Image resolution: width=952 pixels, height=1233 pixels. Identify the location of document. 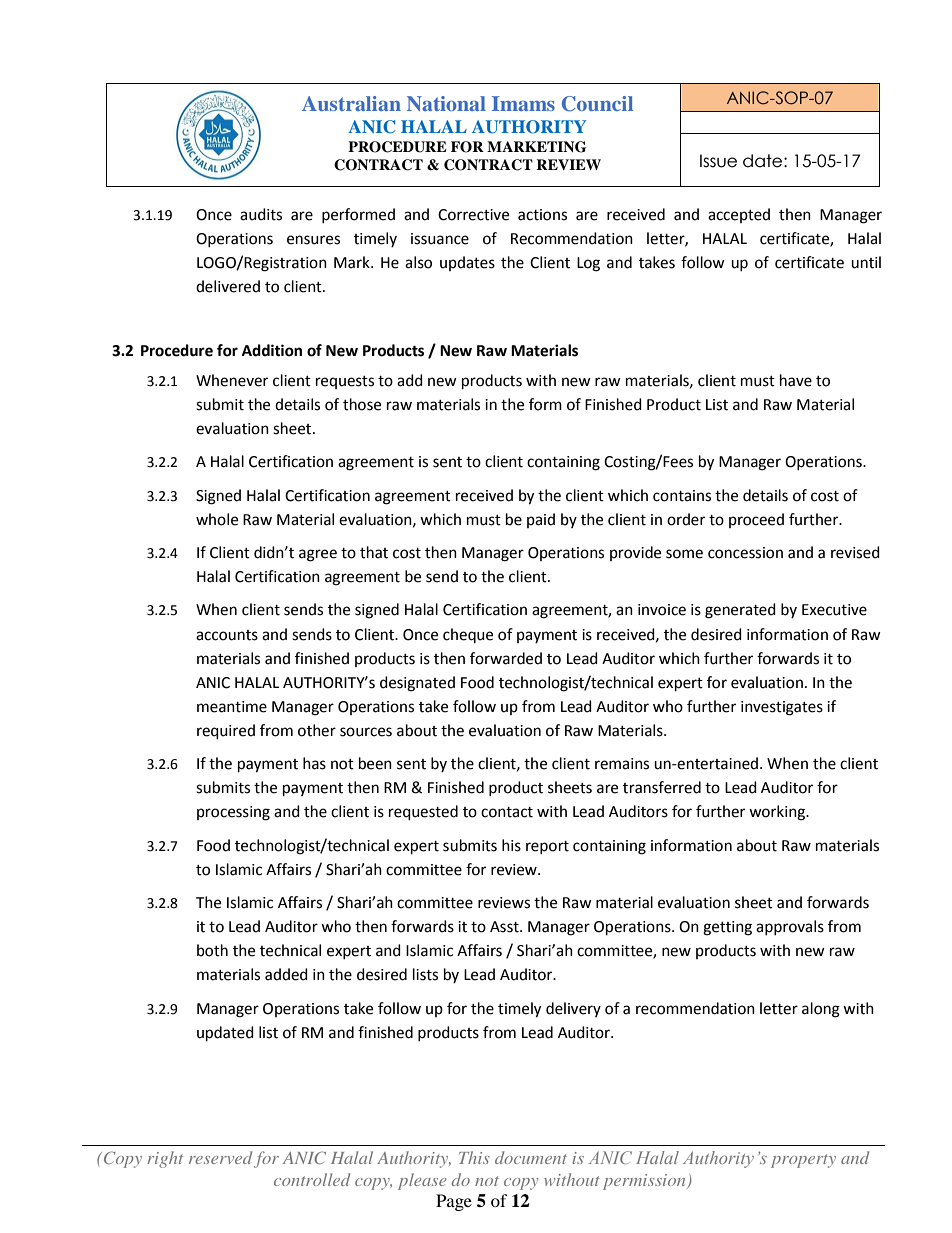
(531, 1157).
